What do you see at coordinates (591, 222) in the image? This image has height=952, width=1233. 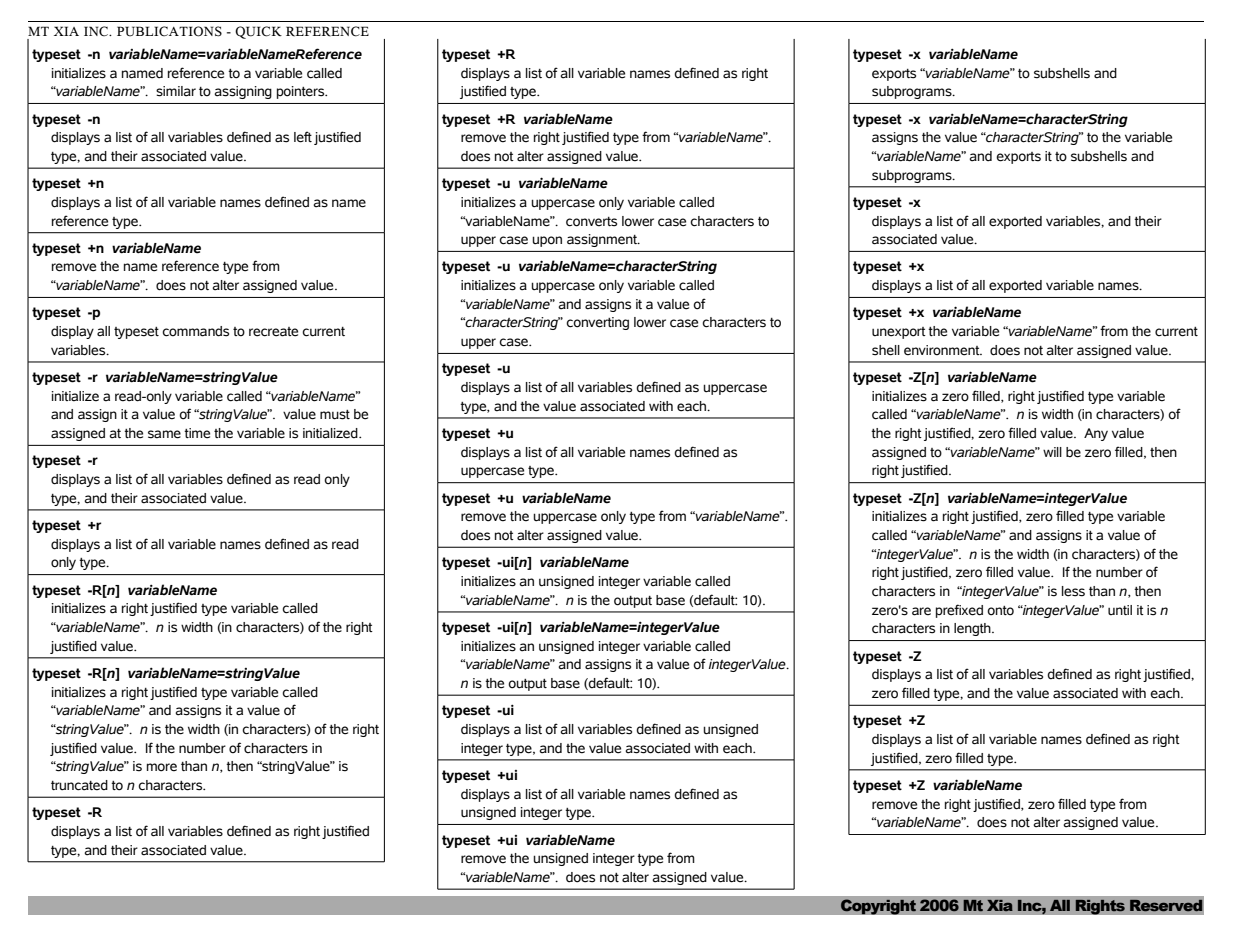 I see `converts` at bounding box center [591, 222].
